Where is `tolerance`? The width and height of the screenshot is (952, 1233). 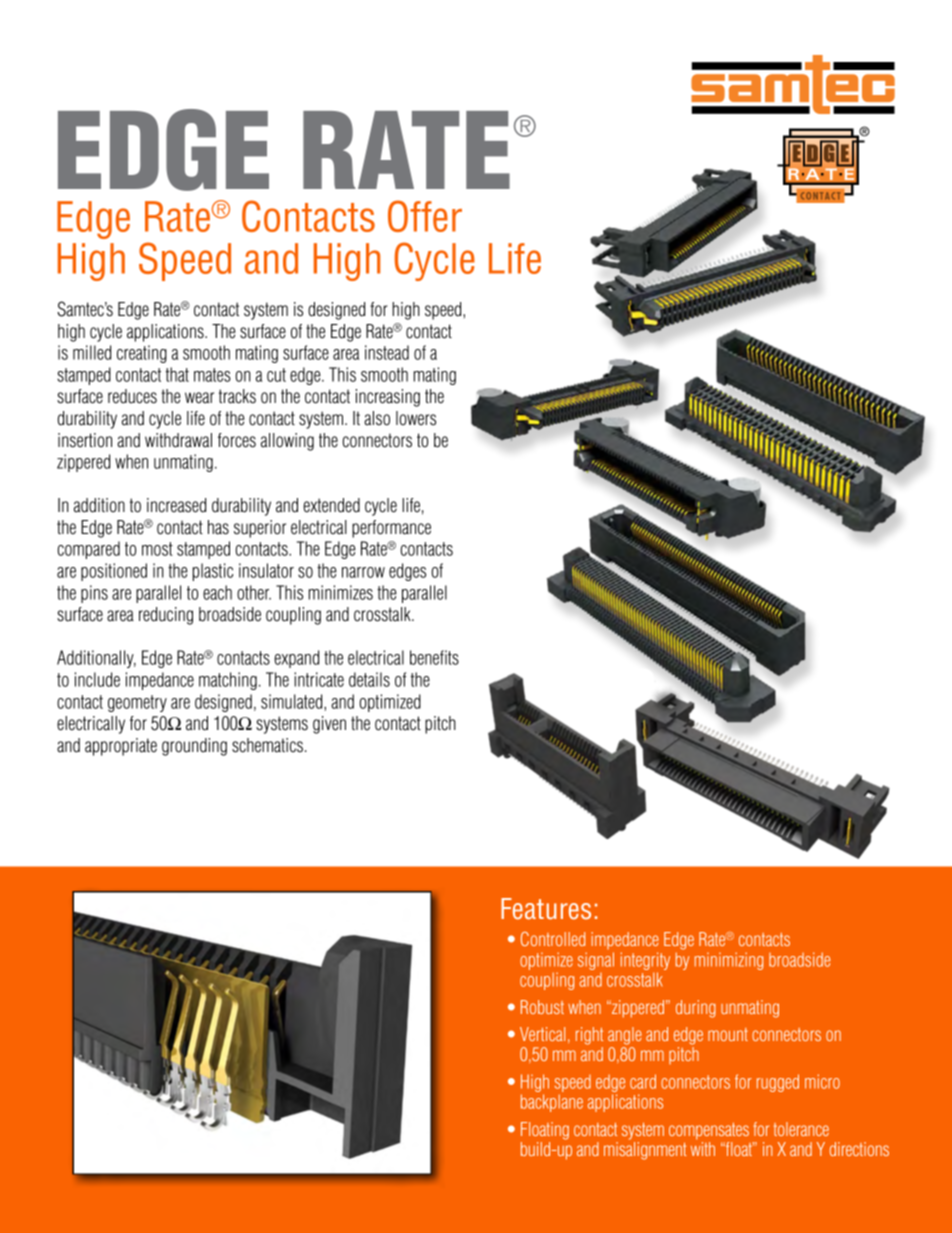
tolerance is located at coordinates (801, 1129).
